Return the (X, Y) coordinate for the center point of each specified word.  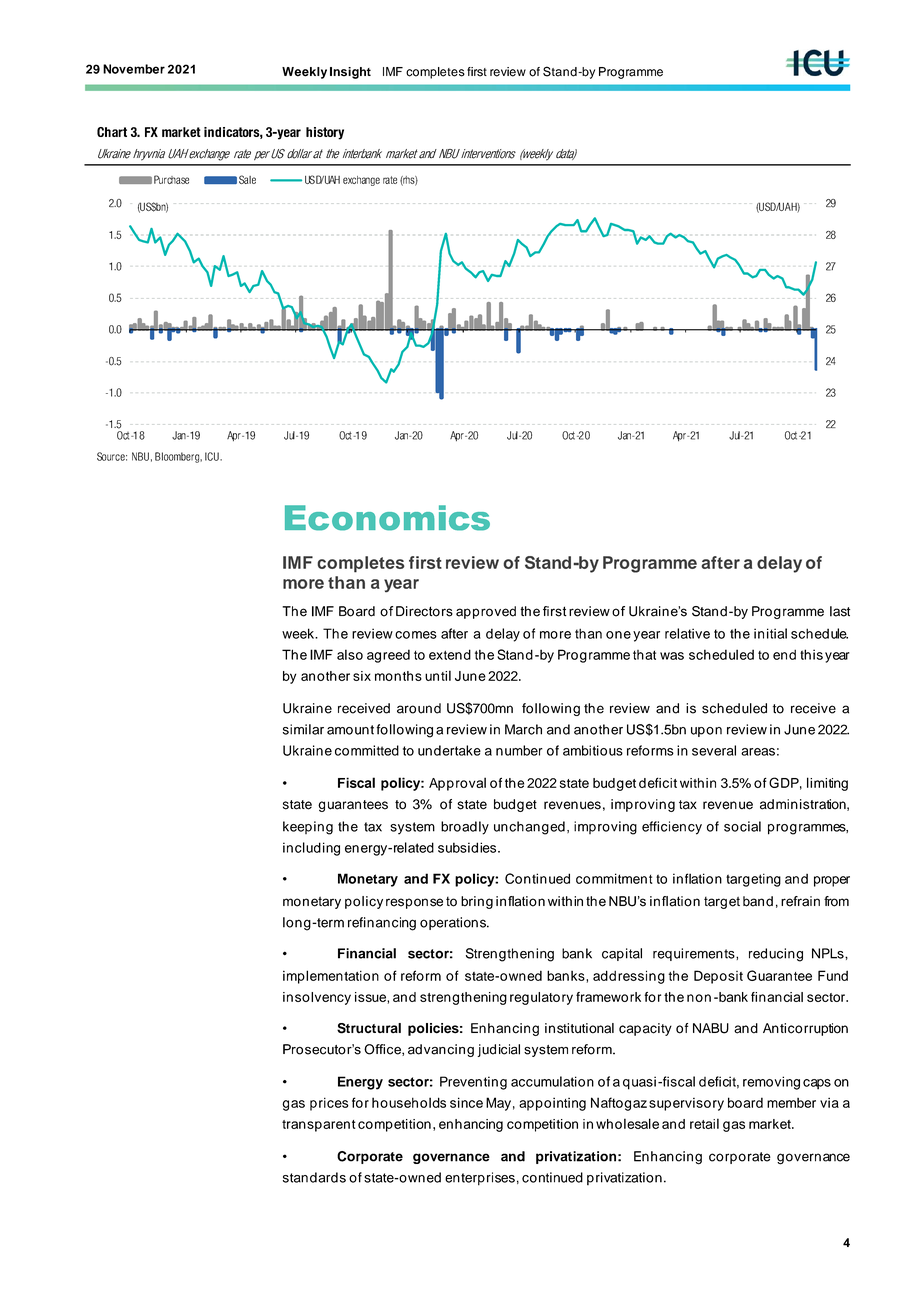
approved (486, 612)
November (134, 69)
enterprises (480, 1179)
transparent (319, 1126)
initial (770, 633)
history (325, 133)
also (350, 654)
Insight (350, 73)
